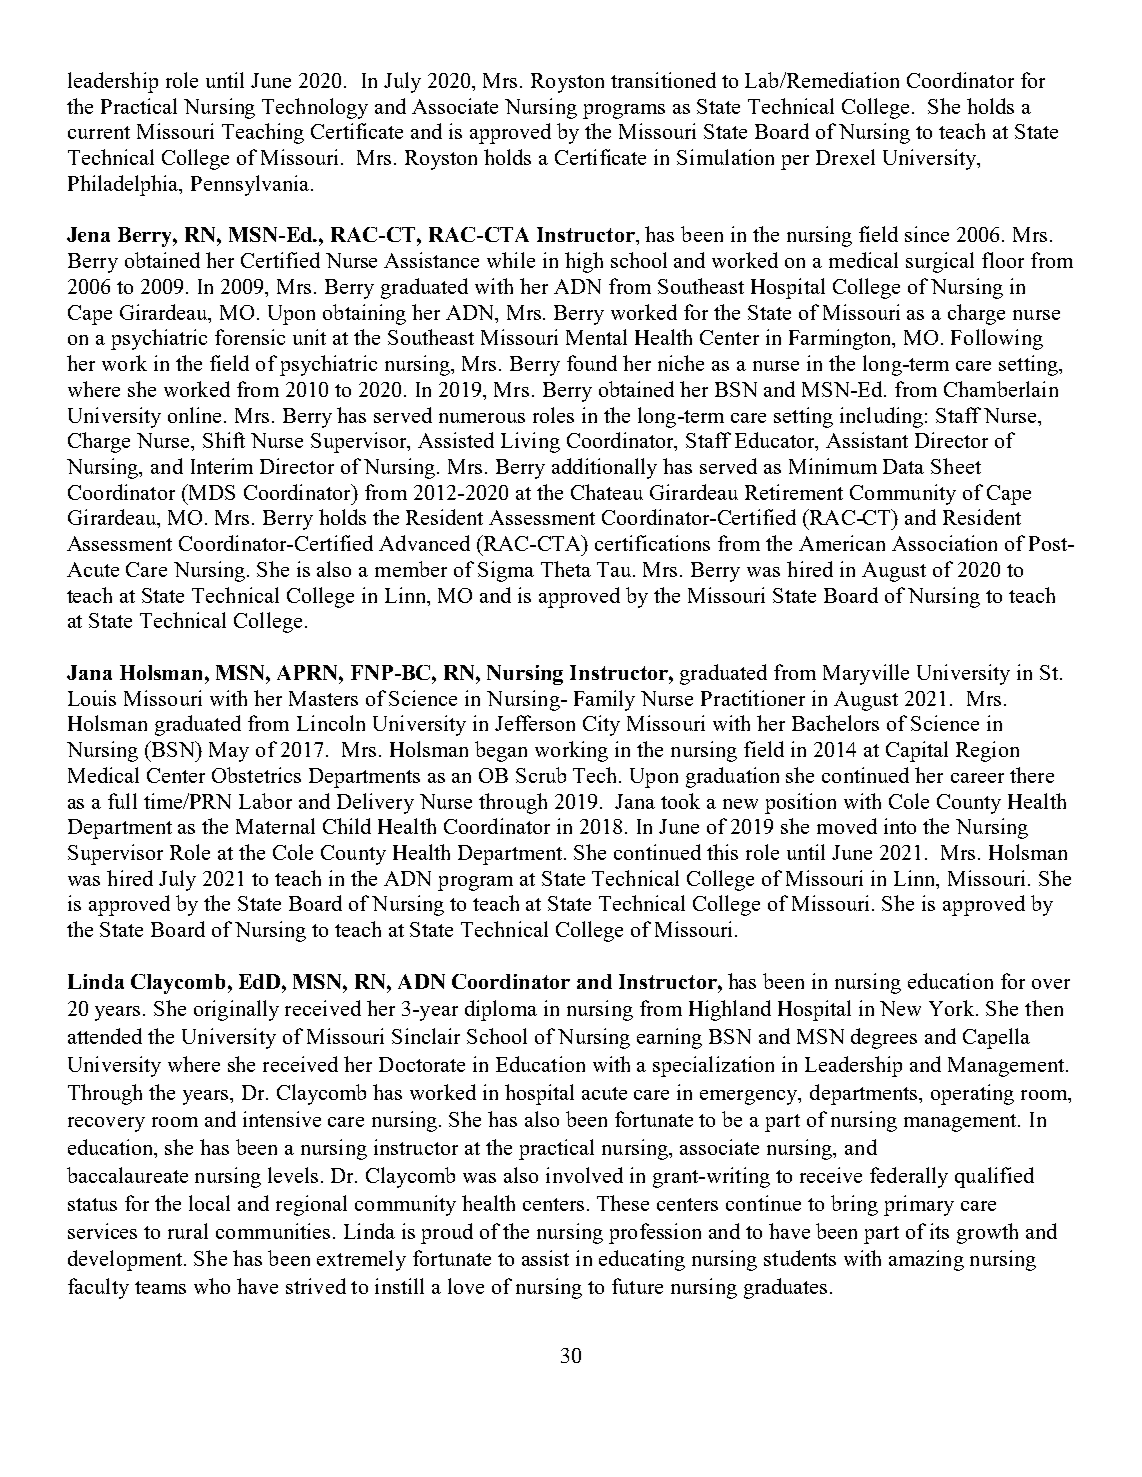  Describe the element at coordinates (535, 723) in the page. I see `Jefferson` at that location.
